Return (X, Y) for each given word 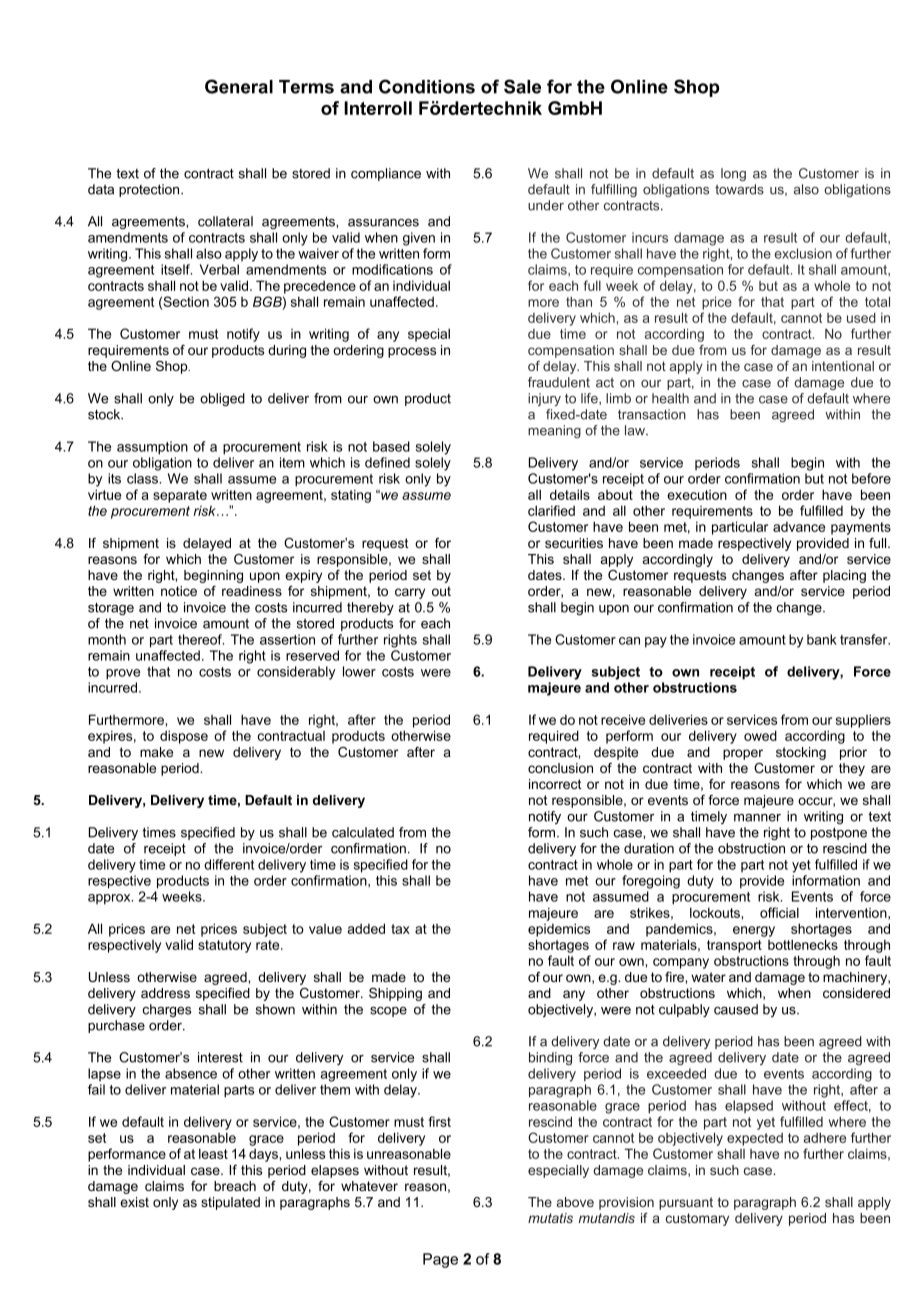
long (733, 174)
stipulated (230, 1203)
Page (440, 1260)
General (239, 86)
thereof (201, 639)
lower (359, 671)
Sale (522, 86)
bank (822, 639)
